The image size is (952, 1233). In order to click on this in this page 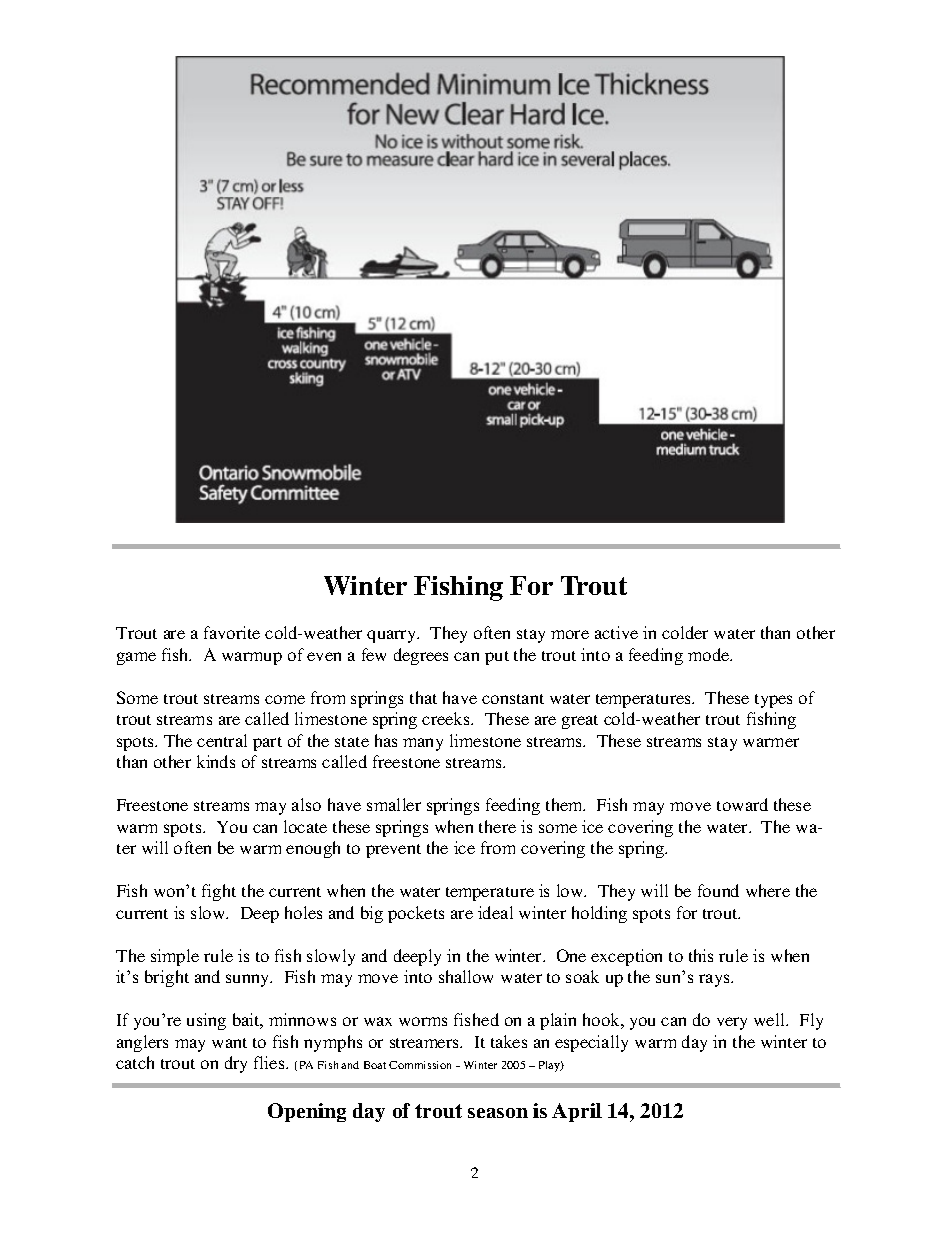, I will do `click(701, 955)`.
